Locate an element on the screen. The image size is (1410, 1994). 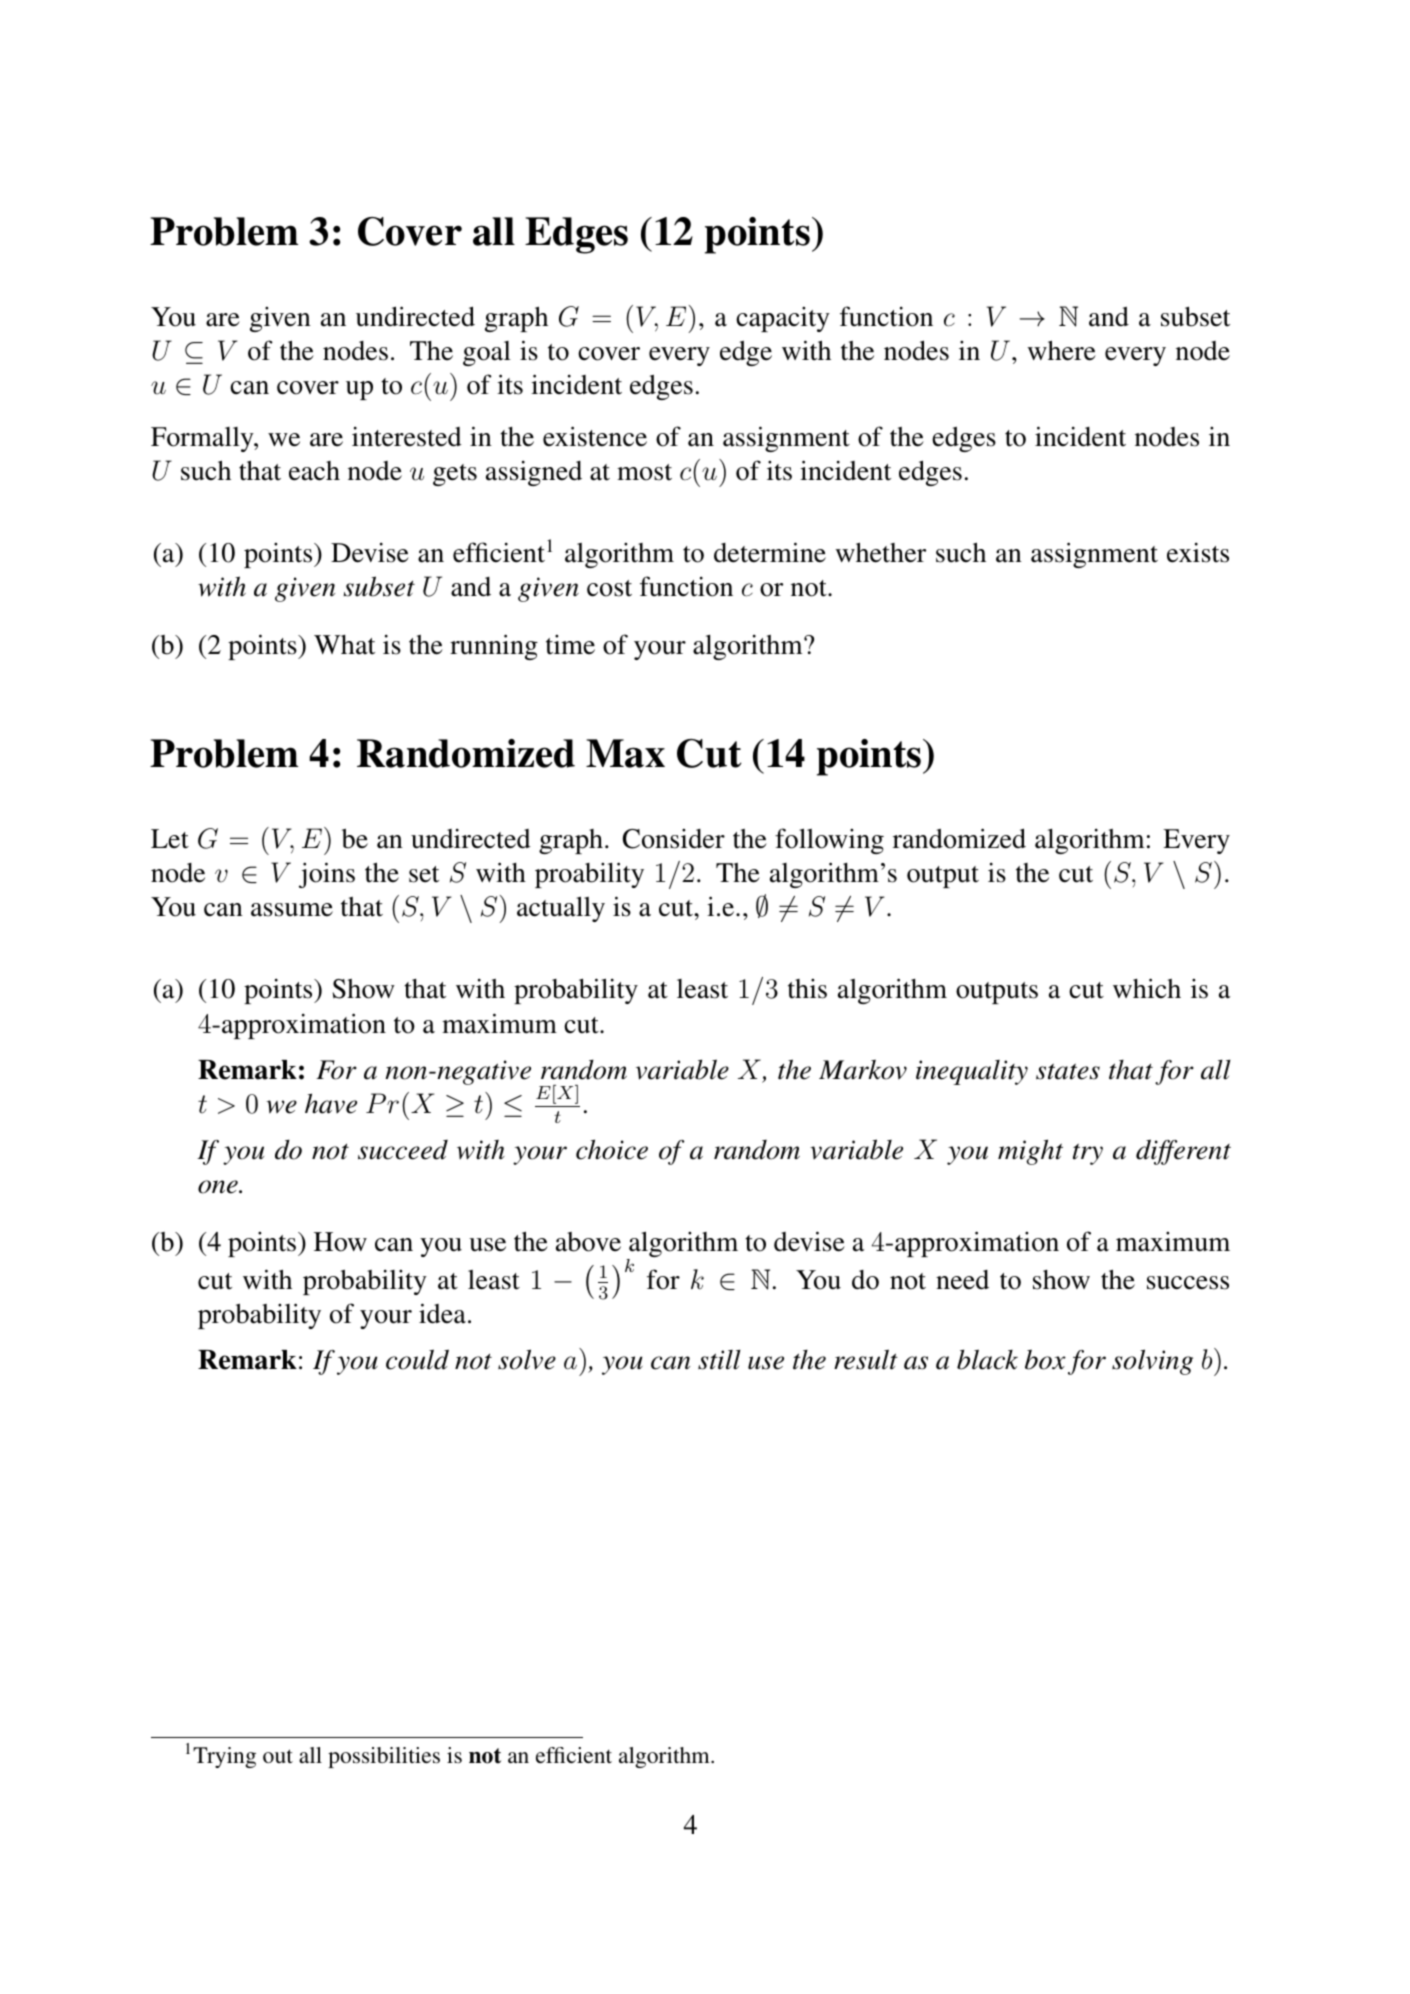
interested is located at coordinates (407, 437).
